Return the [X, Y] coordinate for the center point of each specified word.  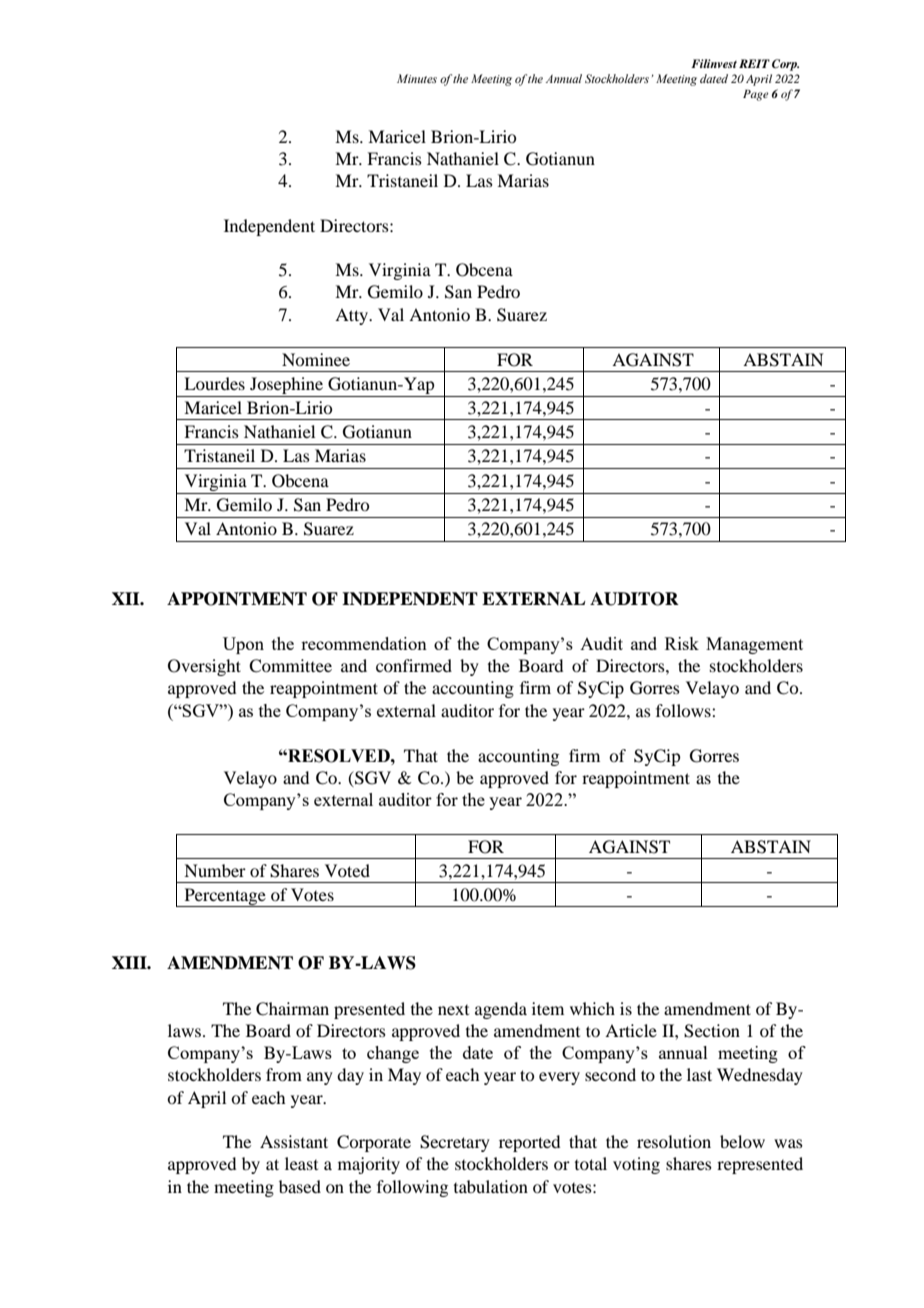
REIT [754, 63]
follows [684, 710]
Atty [353, 316]
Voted [347, 870]
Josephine [286, 385]
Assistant [294, 1141]
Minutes [417, 78]
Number [215, 870]
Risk [682, 643]
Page [756, 95]
